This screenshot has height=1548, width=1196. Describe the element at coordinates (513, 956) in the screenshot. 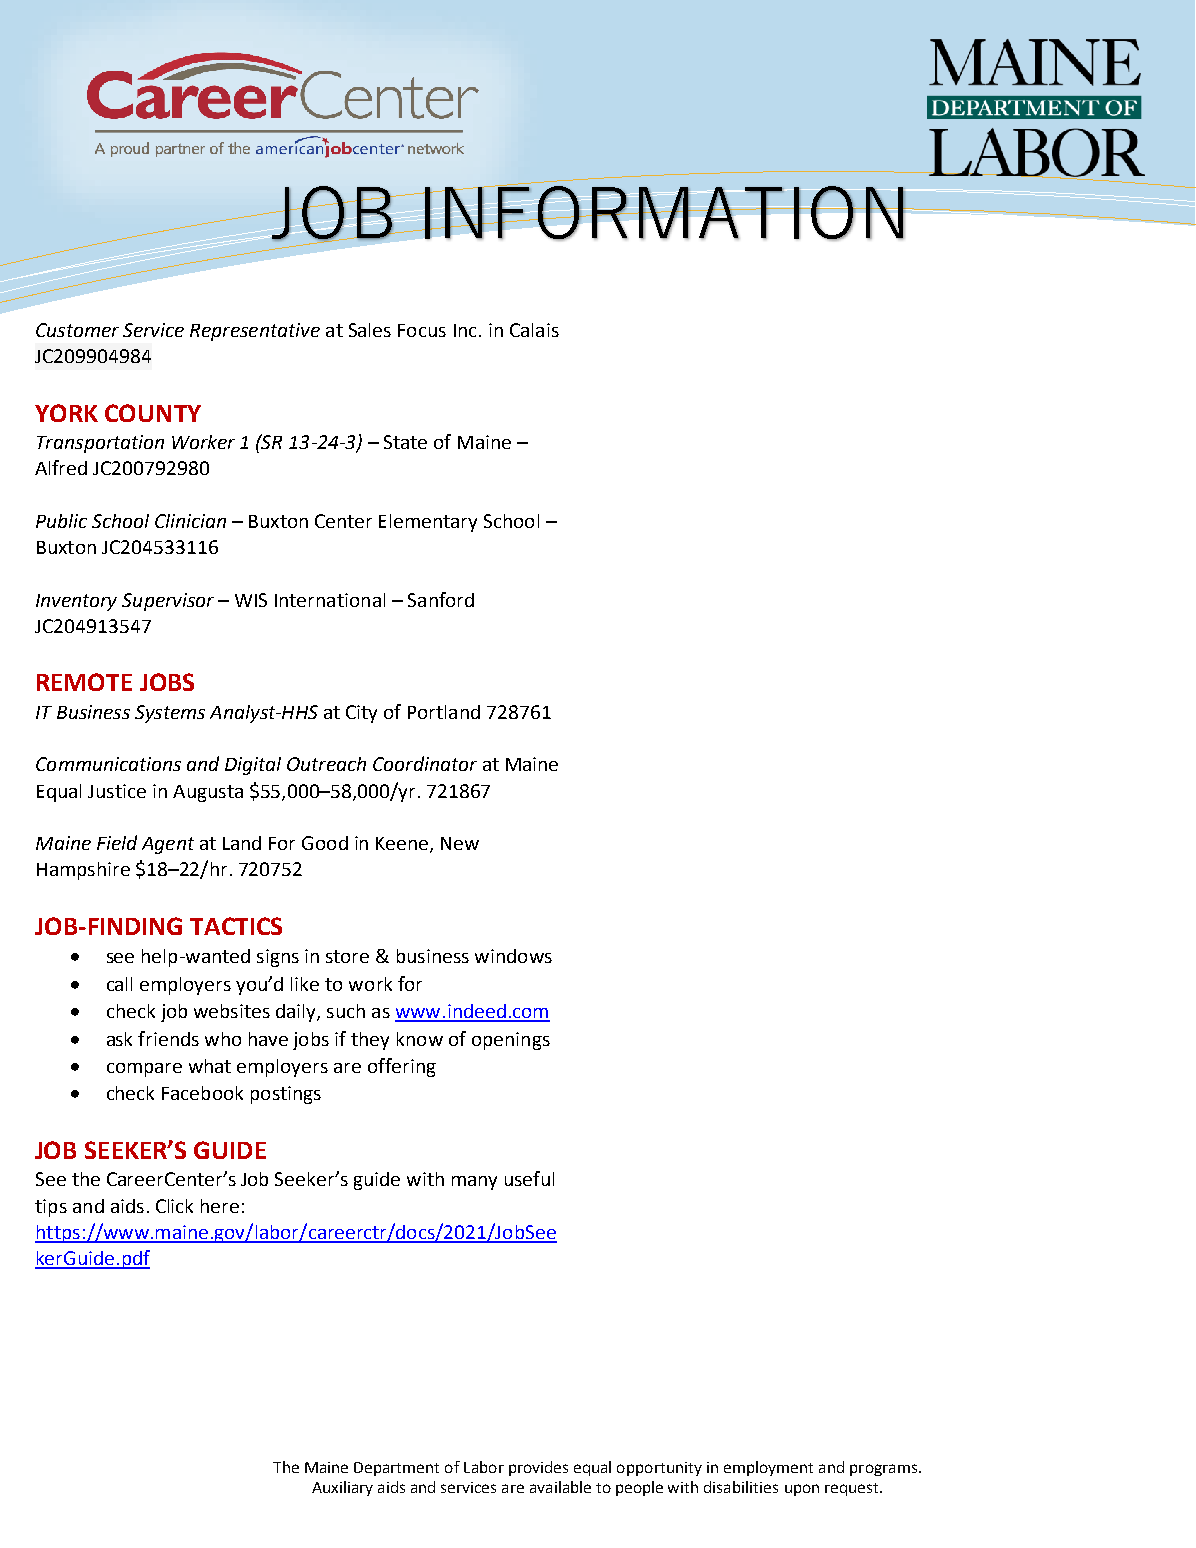

I see `windows` at that location.
